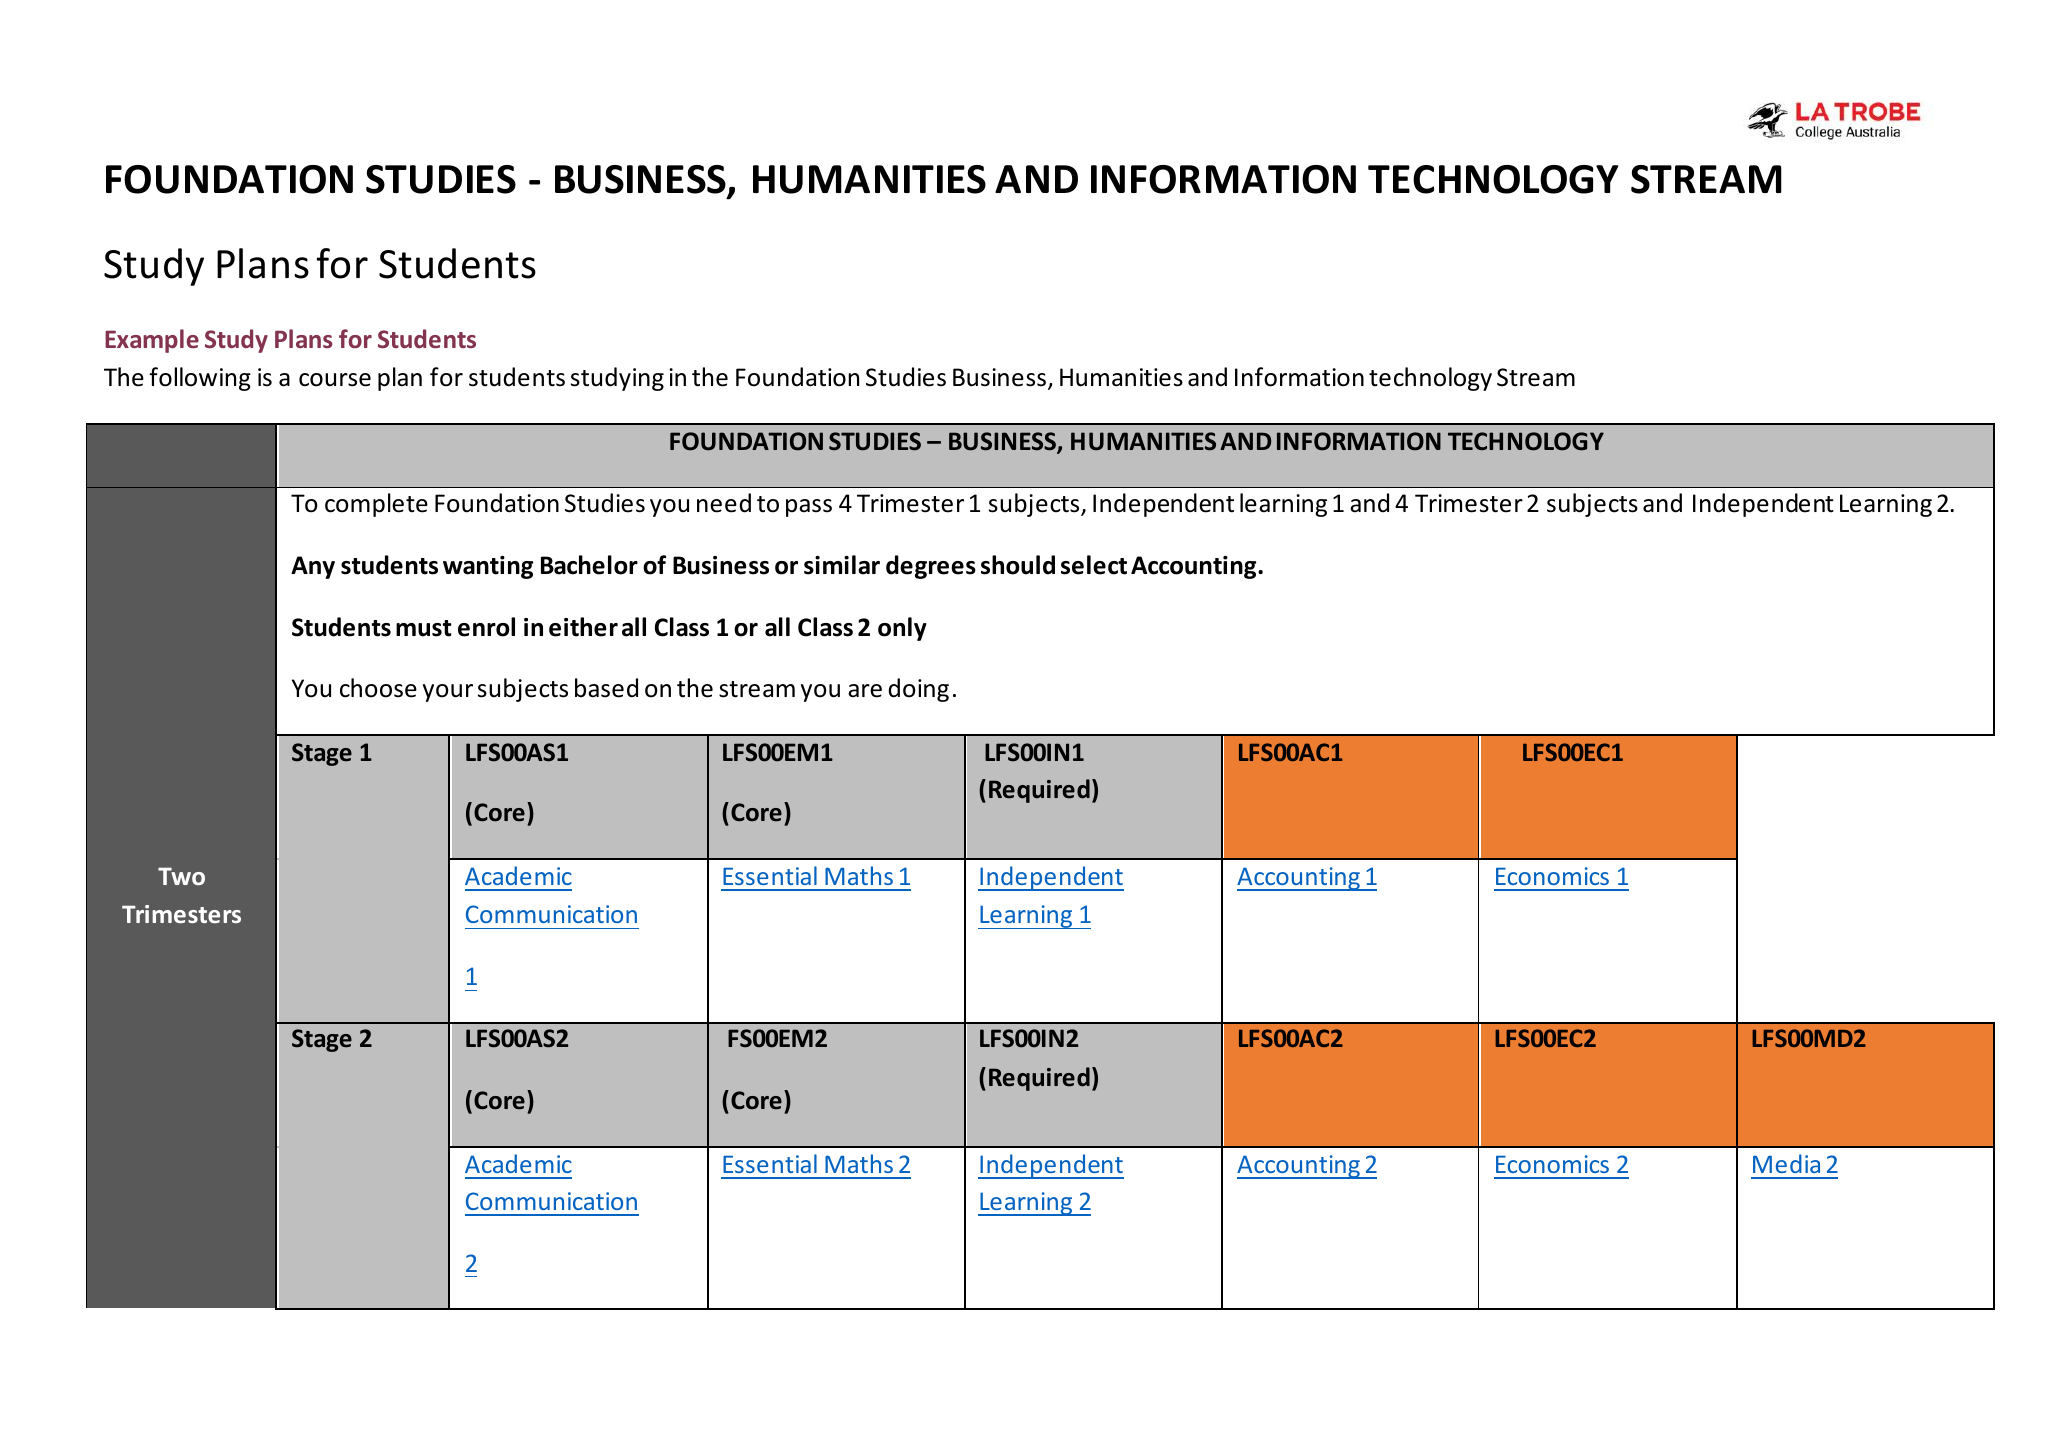 The image size is (2046, 1447). What do you see at coordinates (1786, 1163) in the document?
I see `Media` at bounding box center [1786, 1163].
